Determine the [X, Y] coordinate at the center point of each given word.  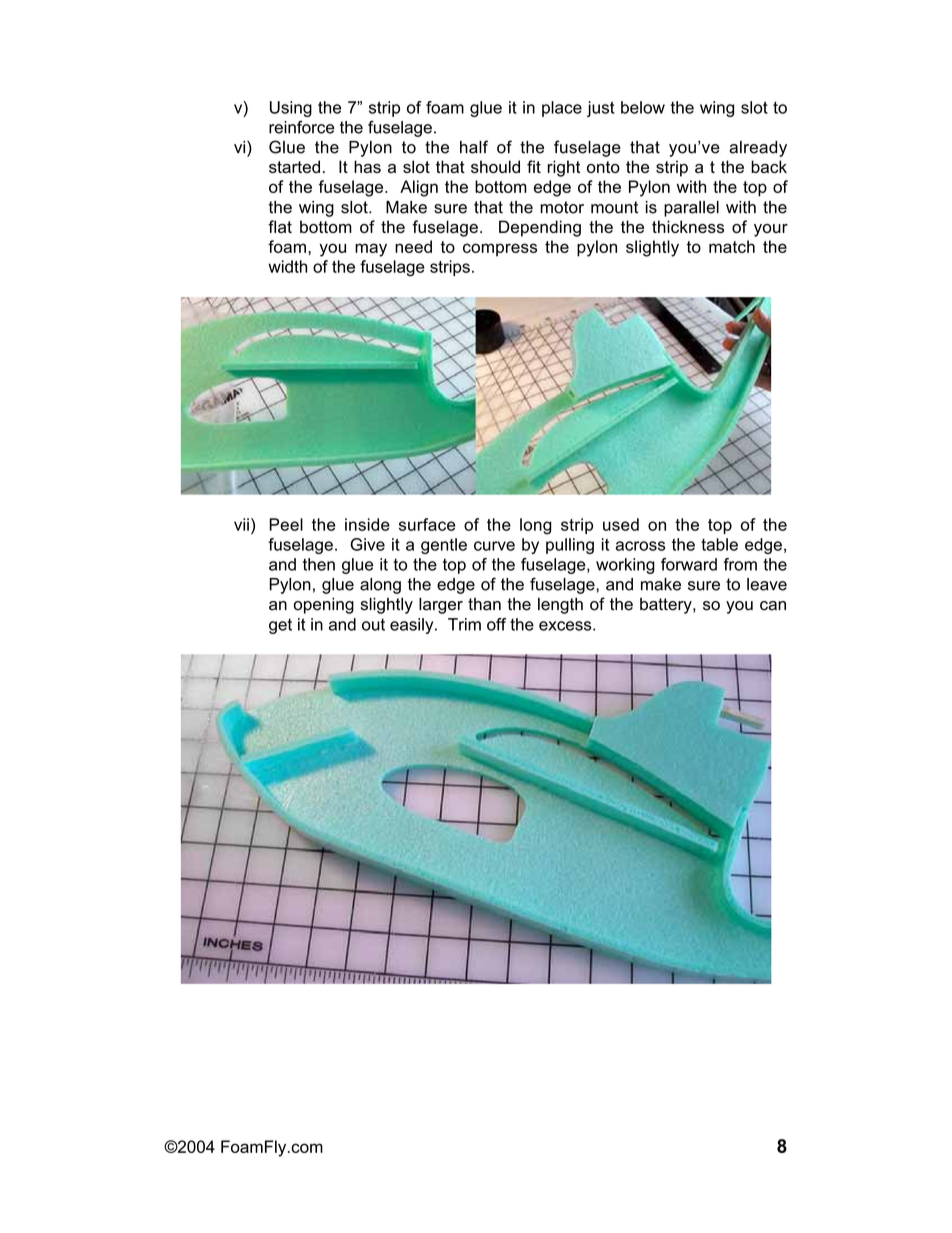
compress [500, 250]
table [719, 544]
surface [427, 524]
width [287, 266]
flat [280, 226]
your [771, 230]
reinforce [301, 127]
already [758, 149]
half [474, 147]
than [484, 604]
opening [324, 606]
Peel [286, 524]
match [732, 246]
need [413, 246]
